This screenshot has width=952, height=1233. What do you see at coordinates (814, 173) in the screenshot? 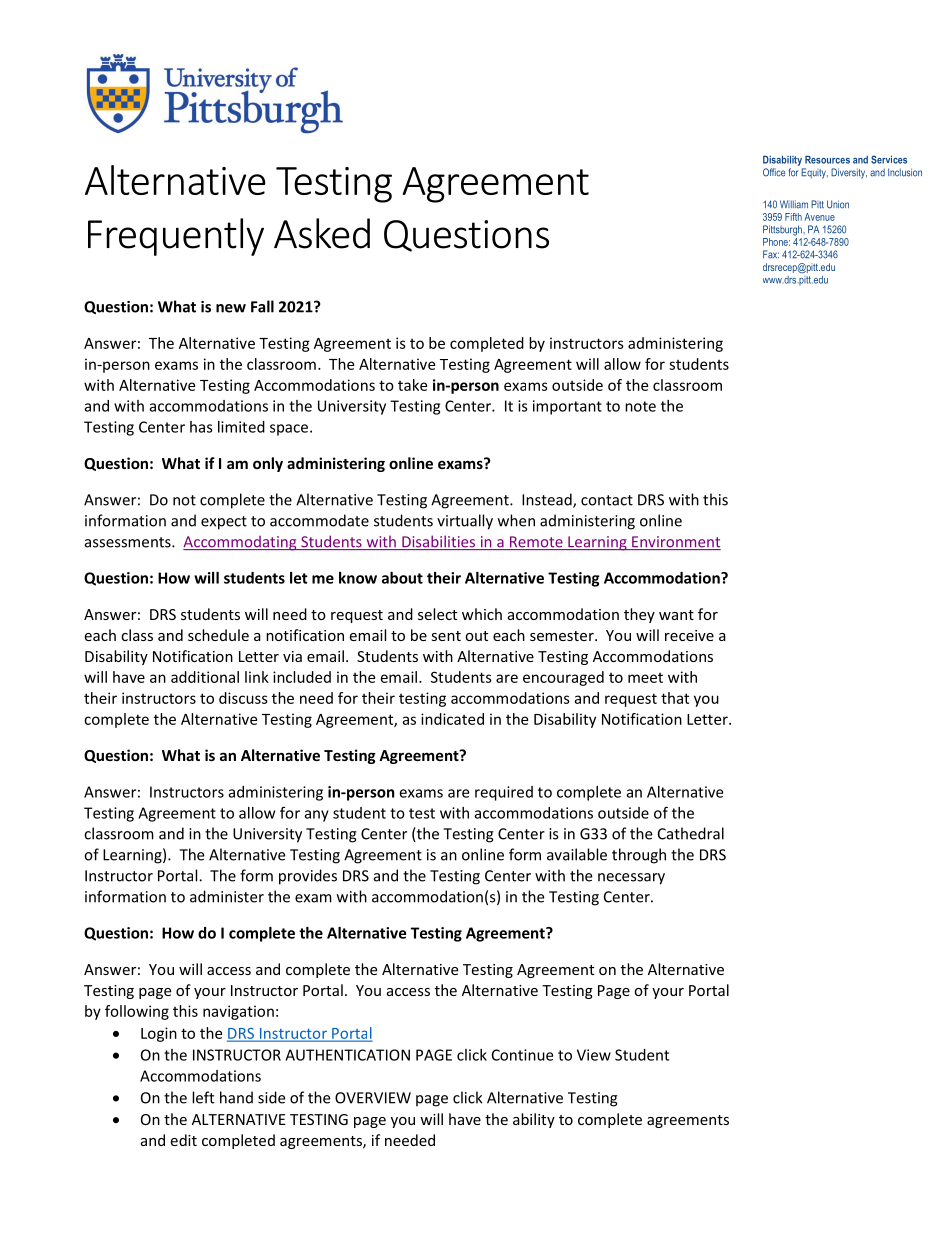
I see `Equity` at bounding box center [814, 173].
